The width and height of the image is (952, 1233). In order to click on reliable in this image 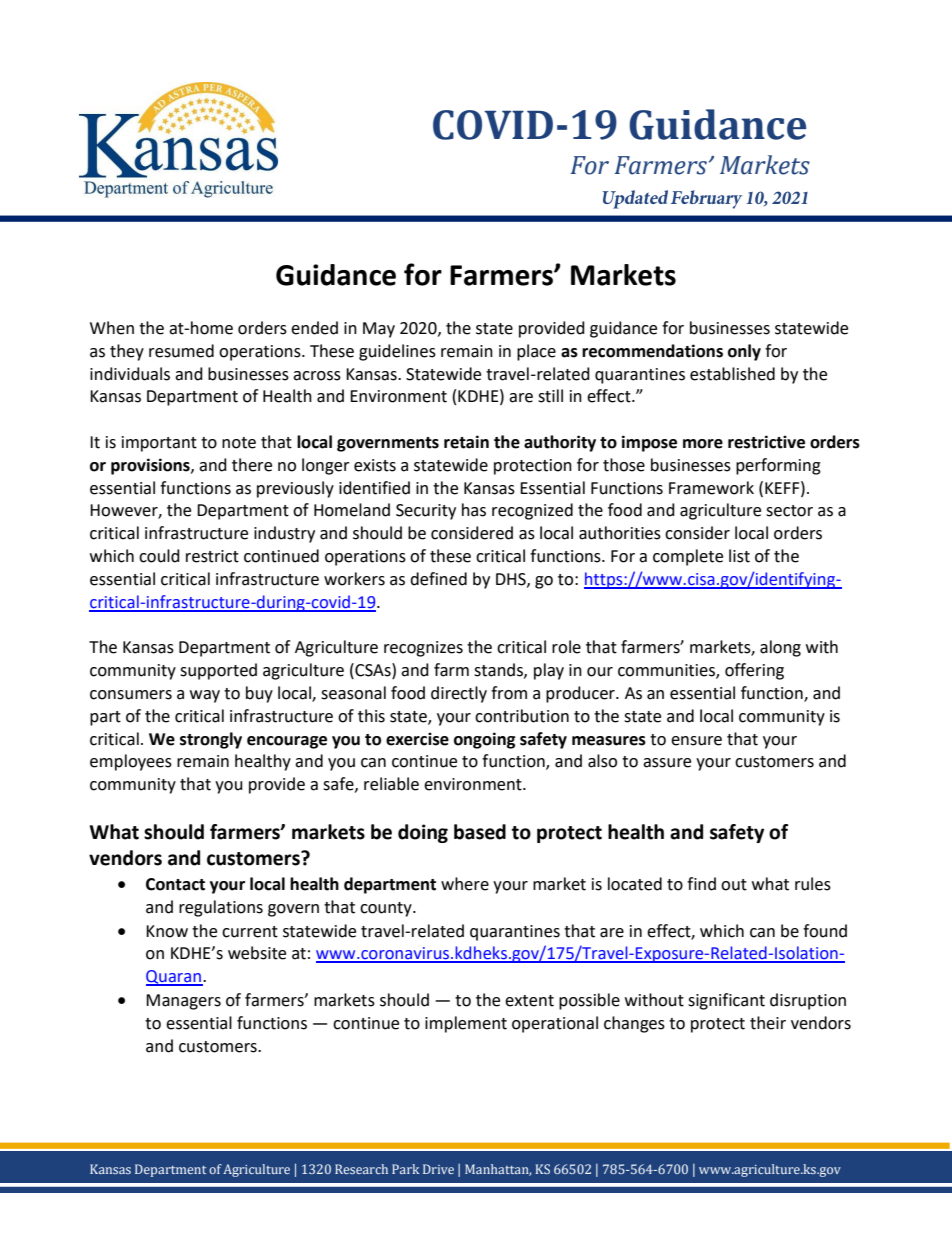, I will do `click(391, 784)`.
